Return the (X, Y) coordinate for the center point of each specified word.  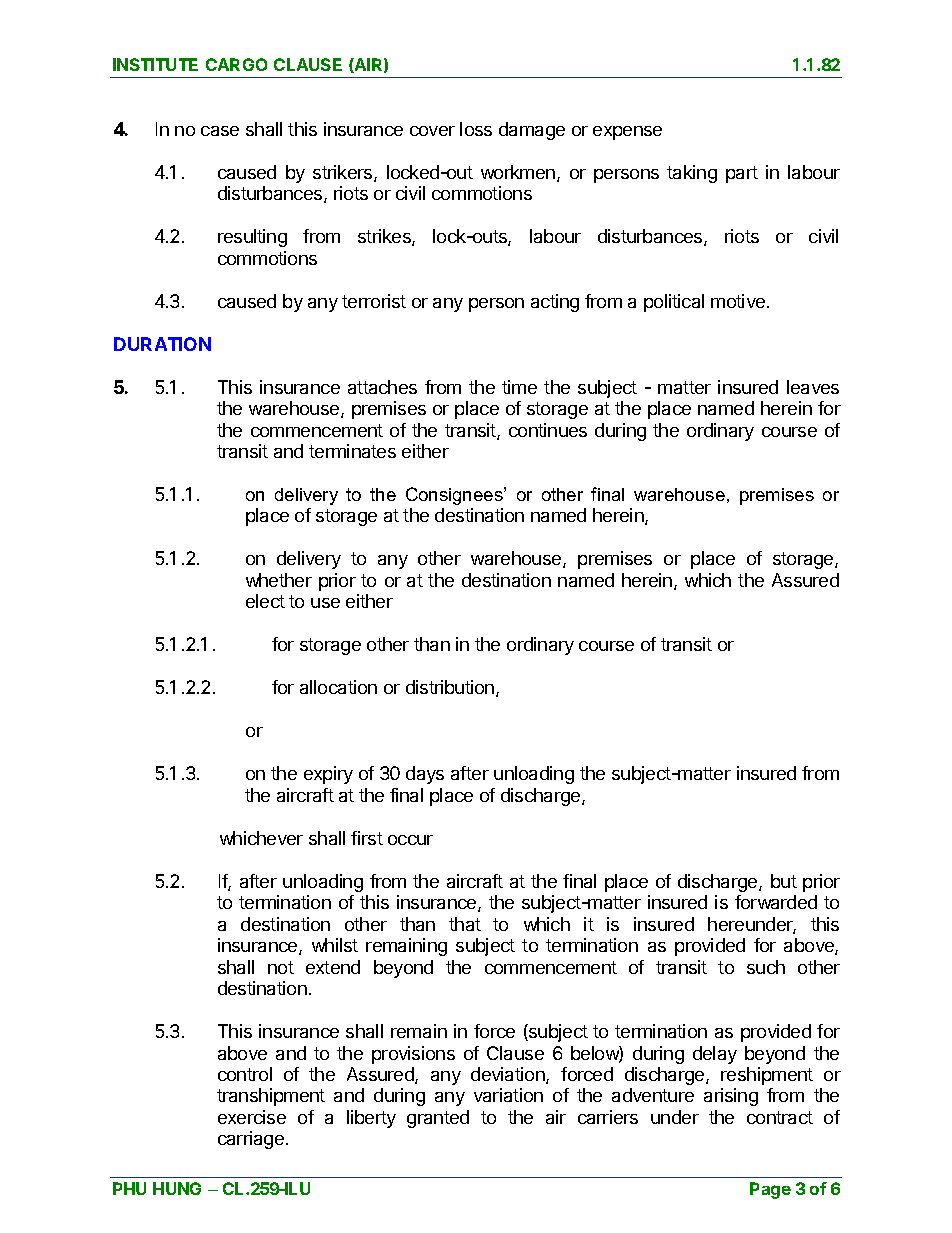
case (220, 131)
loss (476, 129)
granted (438, 1119)
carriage (251, 1140)
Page (770, 1190)
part (742, 174)
